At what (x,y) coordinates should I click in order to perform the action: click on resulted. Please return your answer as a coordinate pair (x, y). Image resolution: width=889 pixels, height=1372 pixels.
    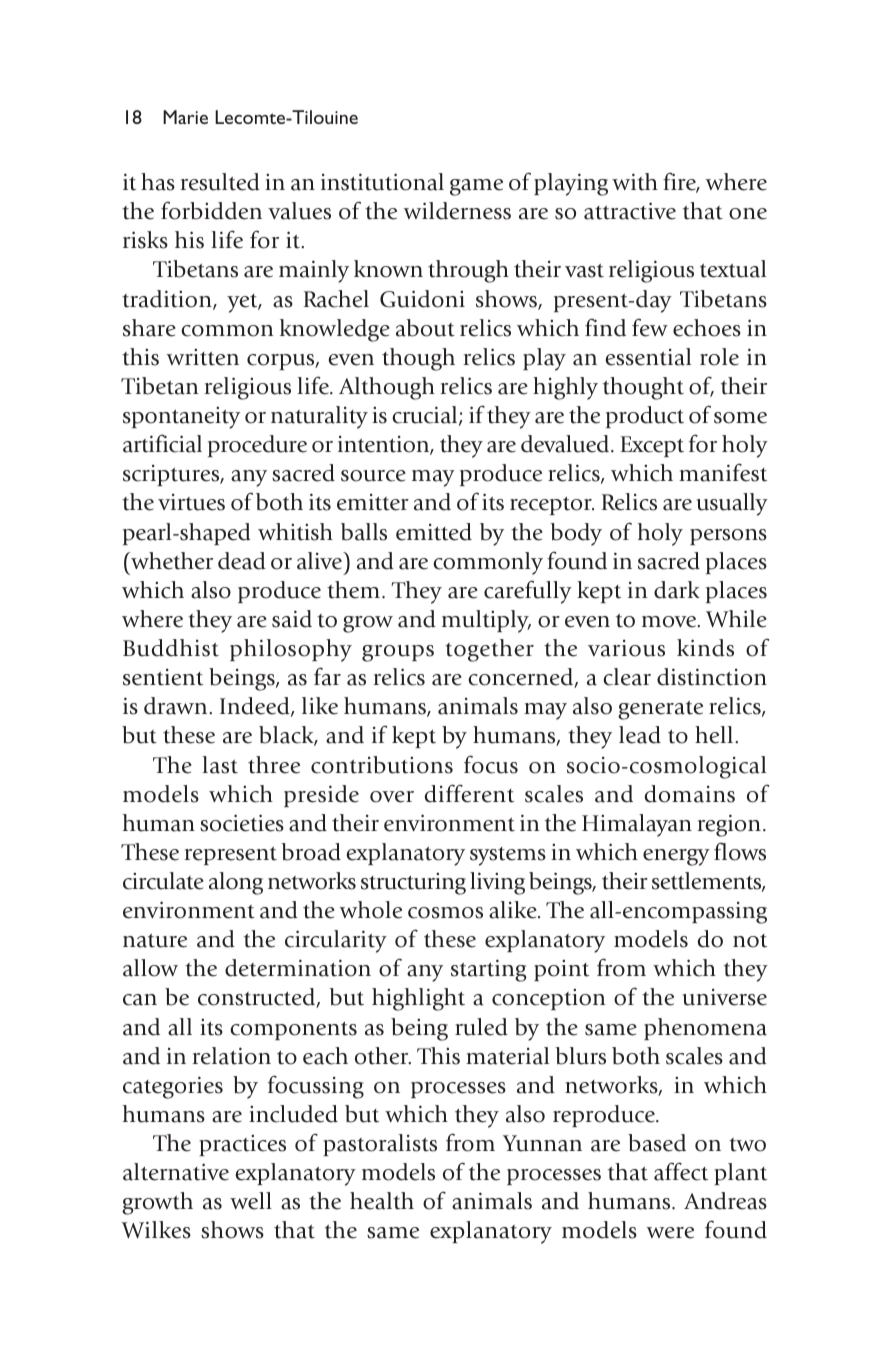
    Looking at the image, I should click on (220, 182).
